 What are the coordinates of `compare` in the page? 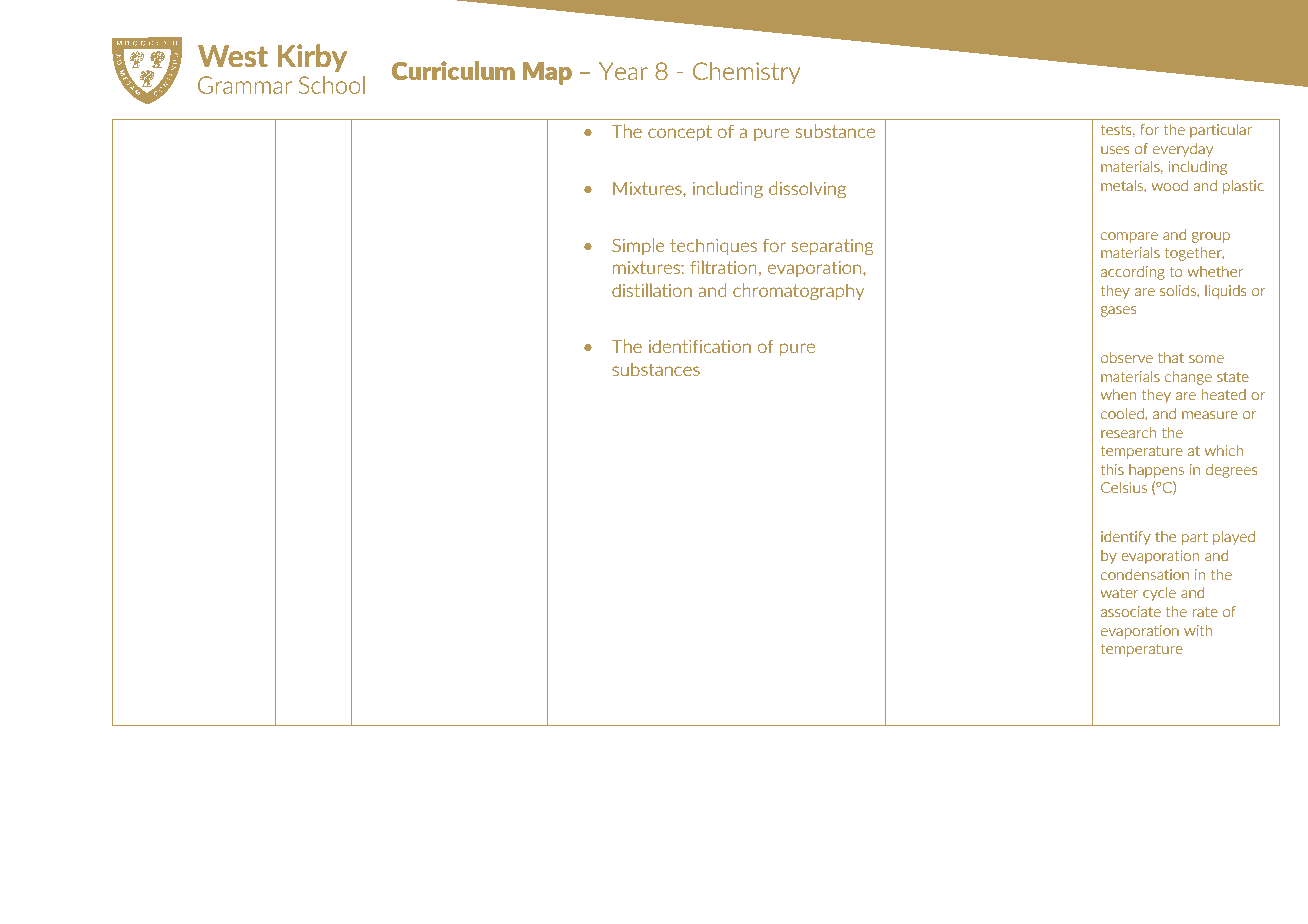 It's located at (1129, 237).
